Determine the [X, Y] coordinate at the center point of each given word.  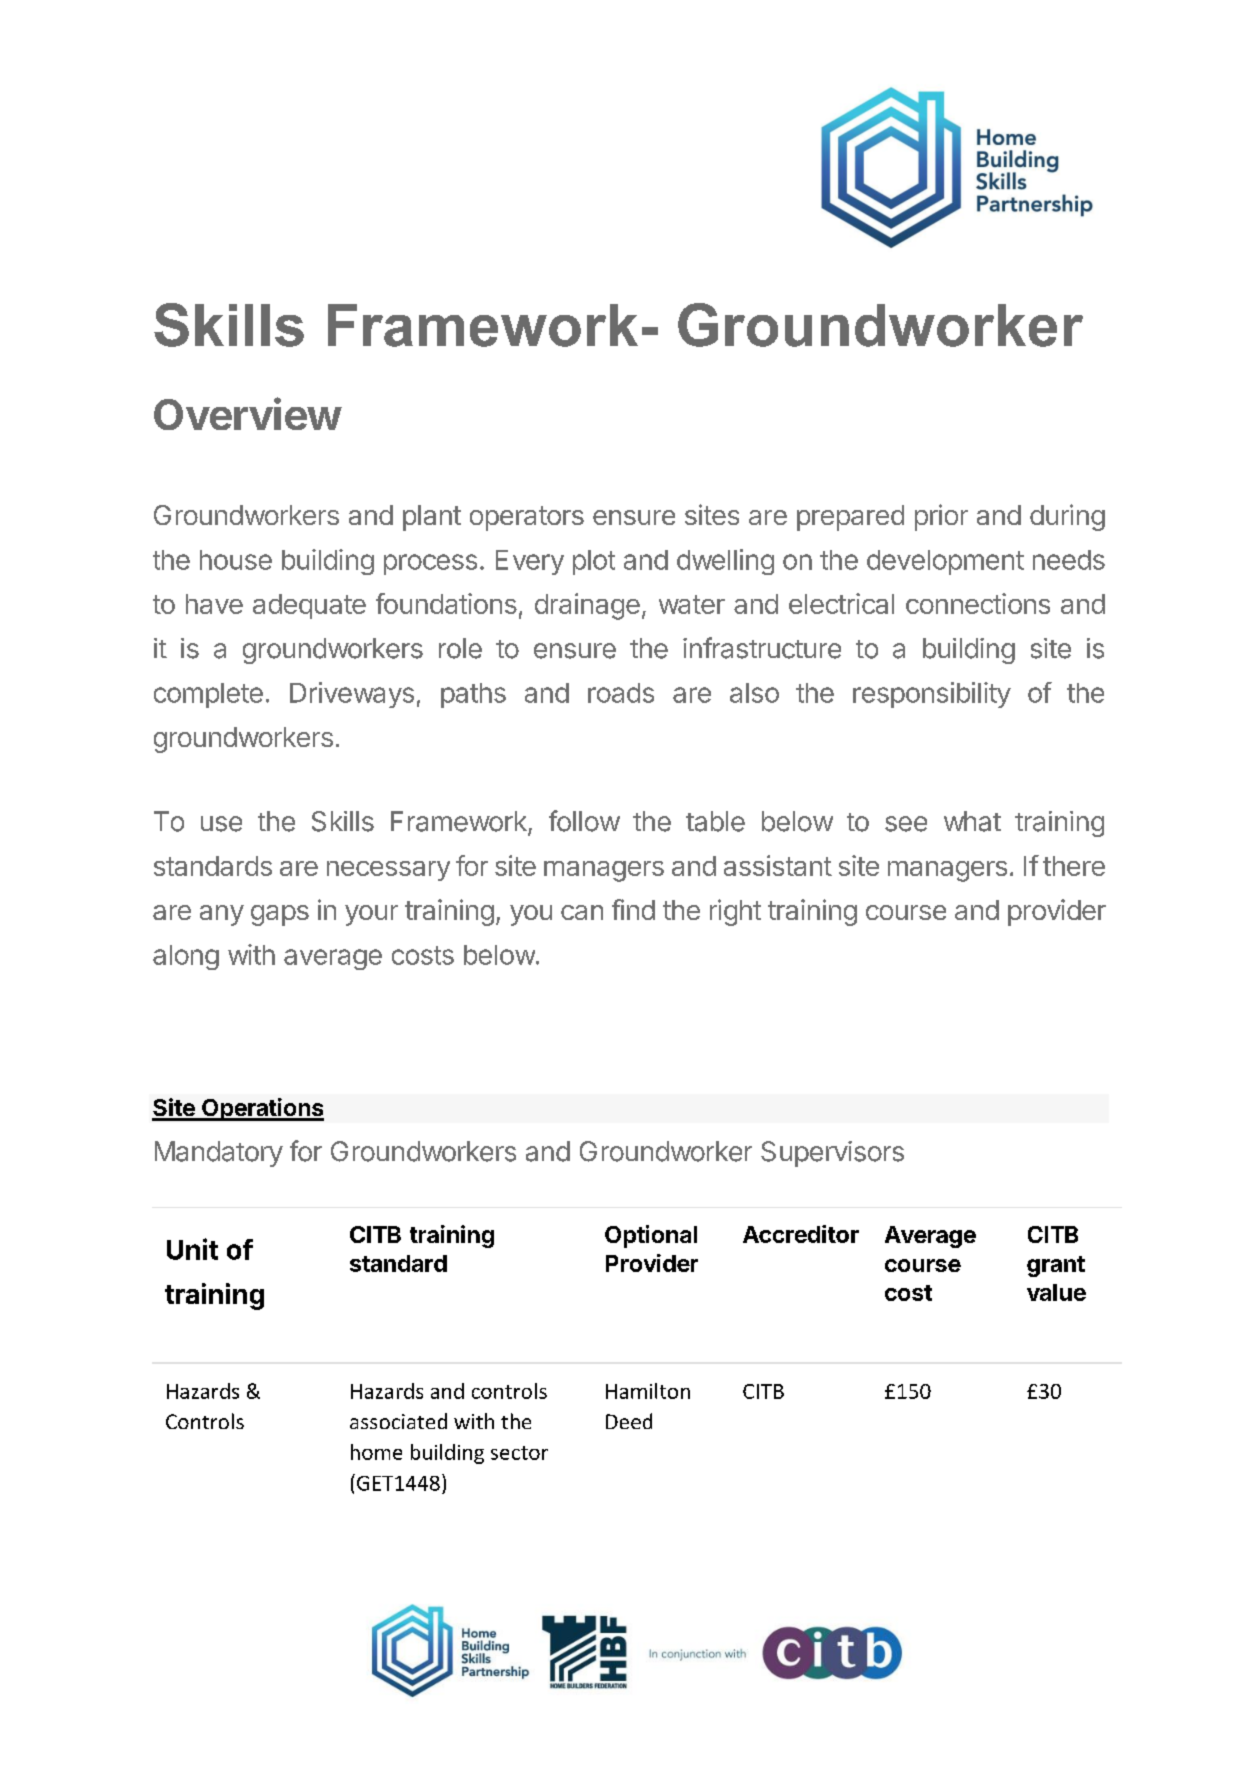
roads [621, 693]
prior [941, 517]
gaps [280, 915]
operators [527, 518]
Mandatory [219, 1154]
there [1074, 866]
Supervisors [832, 1154]
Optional [651, 1236]
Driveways [352, 695]
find [633, 909]
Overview [248, 413]
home [376, 1452]
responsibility [932, 695]
